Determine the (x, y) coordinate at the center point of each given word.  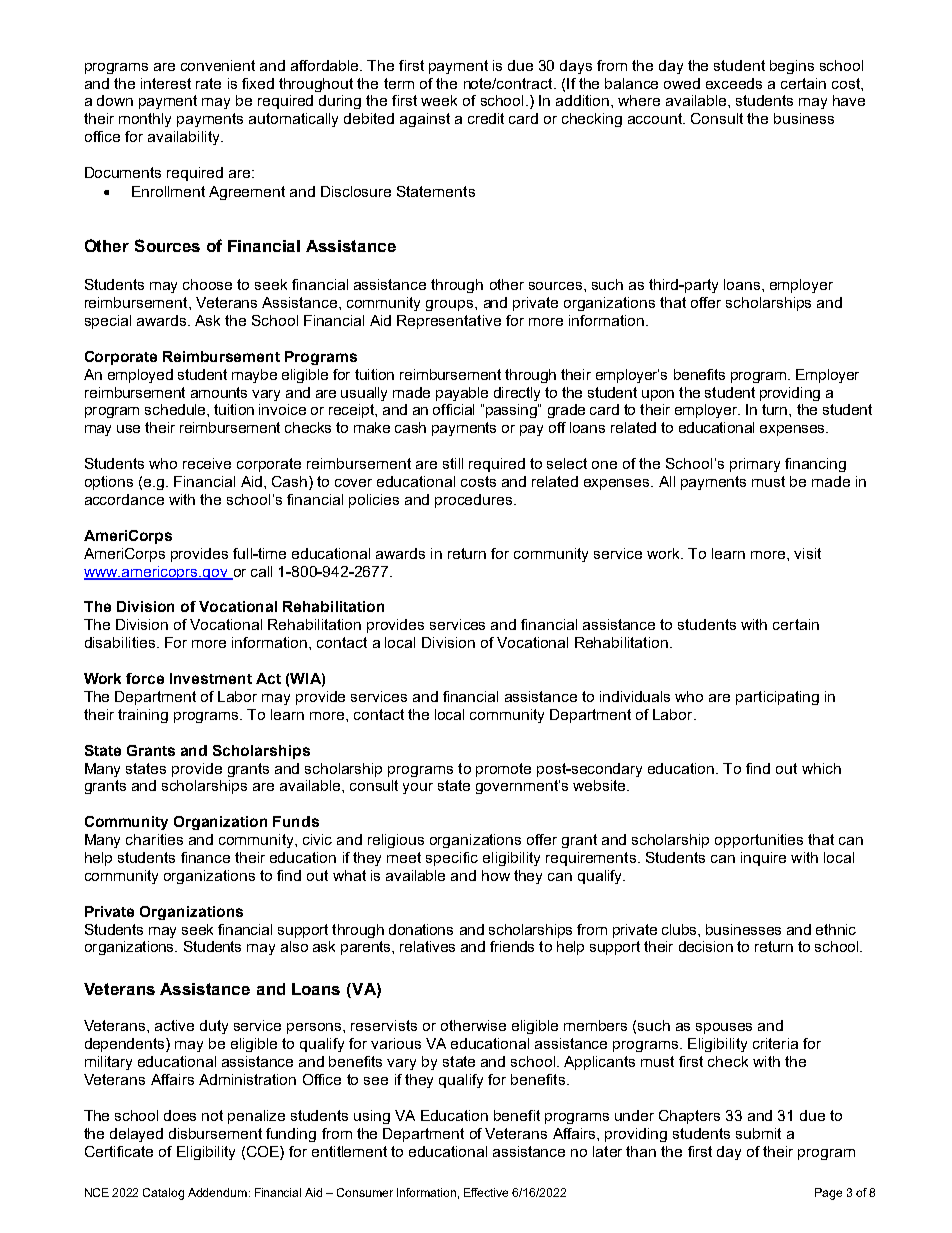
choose (207, 284)
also (294, 946)
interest (166, 83)
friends (512, 946)
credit (486, 118)
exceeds (734, 83)
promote (503, 770)
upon (658, 395)
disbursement (215, 1133)
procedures (475, 501)
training (143, 716)
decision (706, 946)
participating (777, 698)
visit (807, 553)
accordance (124, 499)
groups (451, 305)
